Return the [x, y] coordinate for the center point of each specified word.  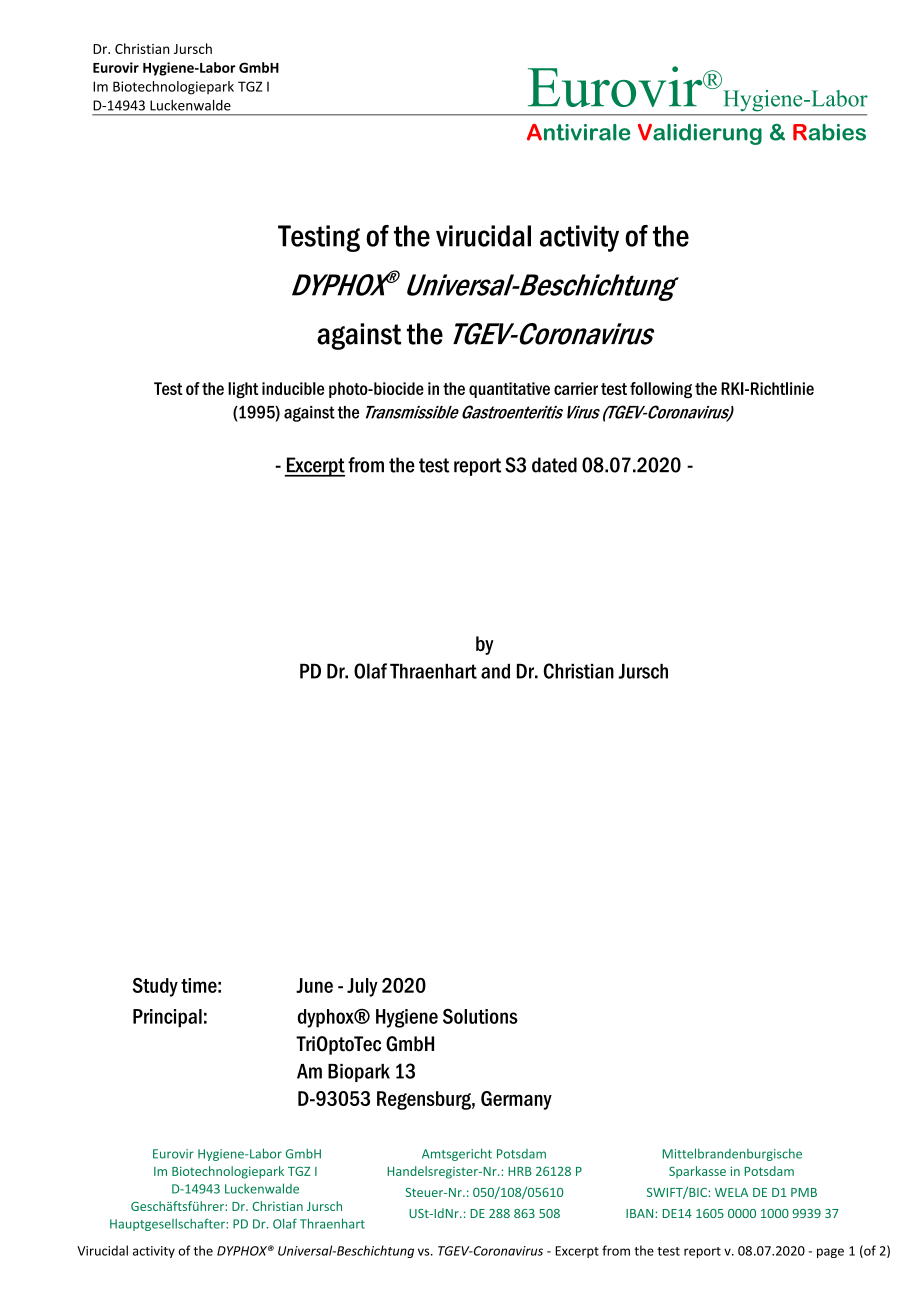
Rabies [829, 132]
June [314, 985]
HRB [520, 1171]
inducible [293, 388]
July [362, 987]
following [661, 390]
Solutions [480, 1016]
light [243, 390]
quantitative [509, 390]
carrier [576, 388]
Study [155, 987]
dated [554, 465]
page [830, 1253]
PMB [804, 1192]
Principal [167, 1018]
